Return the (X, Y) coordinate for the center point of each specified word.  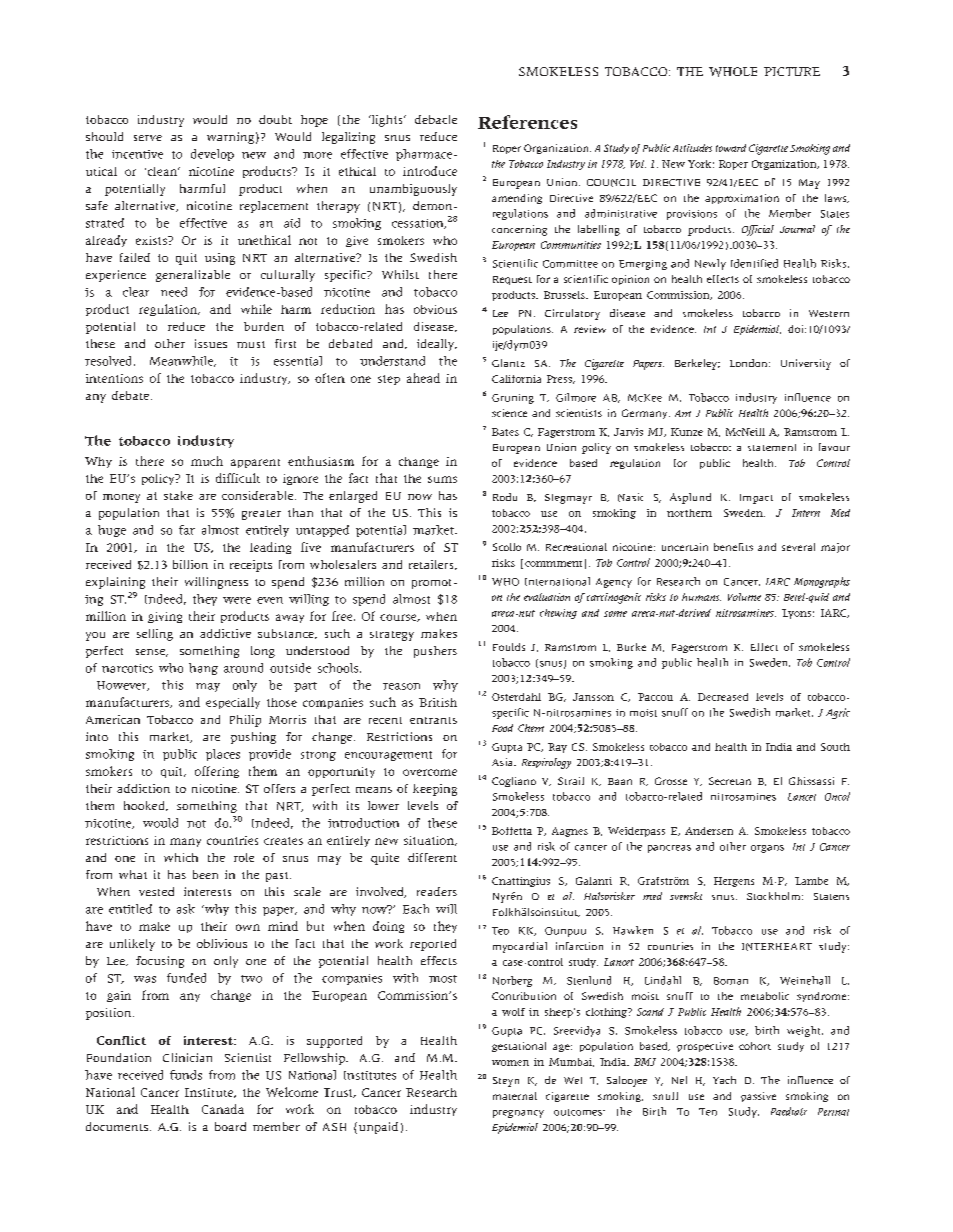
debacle (436, 119)
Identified (754, 263)
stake (178, 495)
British (438, 702)
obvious (435, 309)
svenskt (686, 896)
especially (233, 703)
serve (148, 138)
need (174, 292)
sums (442, 479)
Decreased (723, 697)
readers (437, 891)
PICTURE (792, 71)
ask (186, 909)
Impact (756, 499)
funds (186, 1075)
